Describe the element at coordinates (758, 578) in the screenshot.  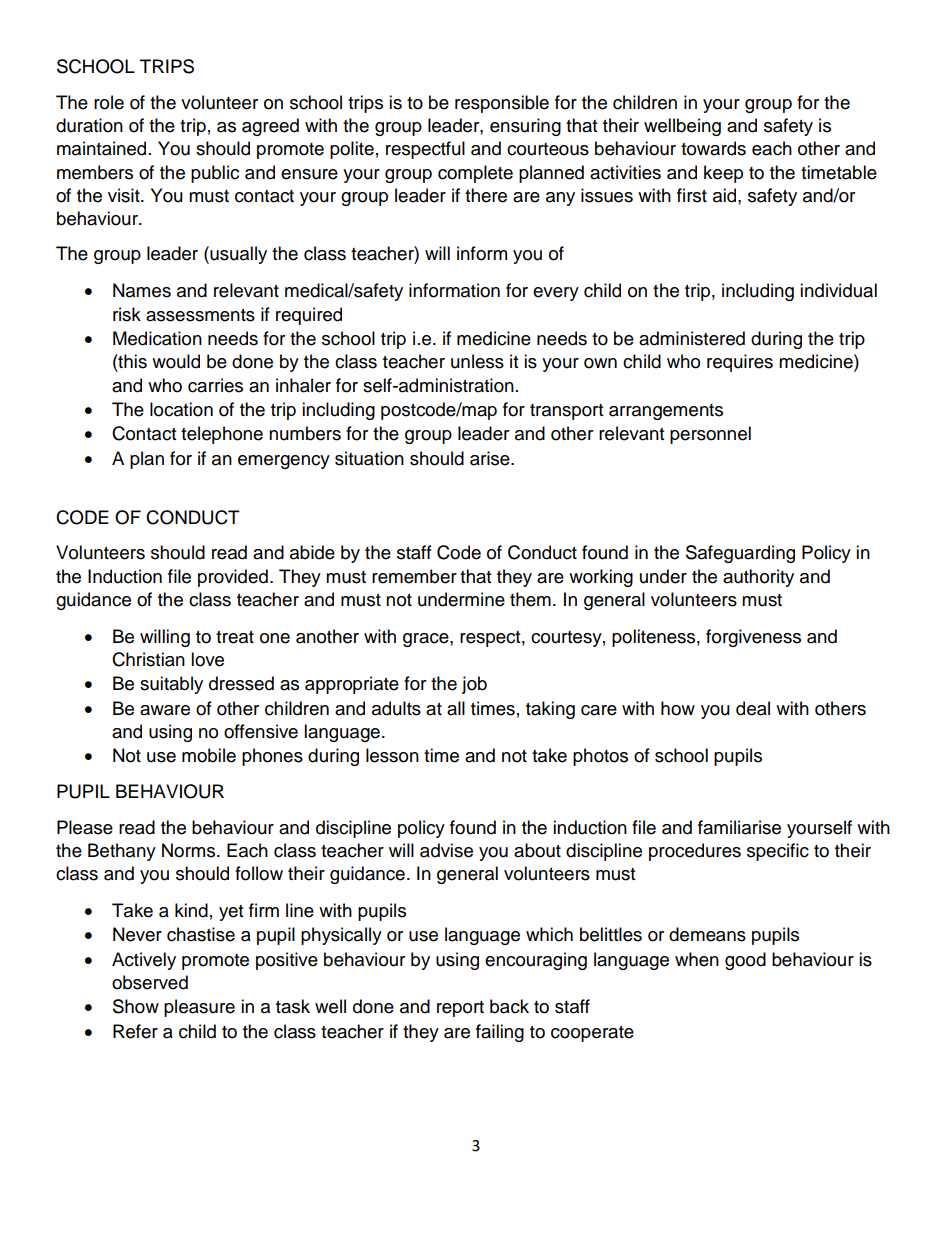
I see `authority` at that location.
